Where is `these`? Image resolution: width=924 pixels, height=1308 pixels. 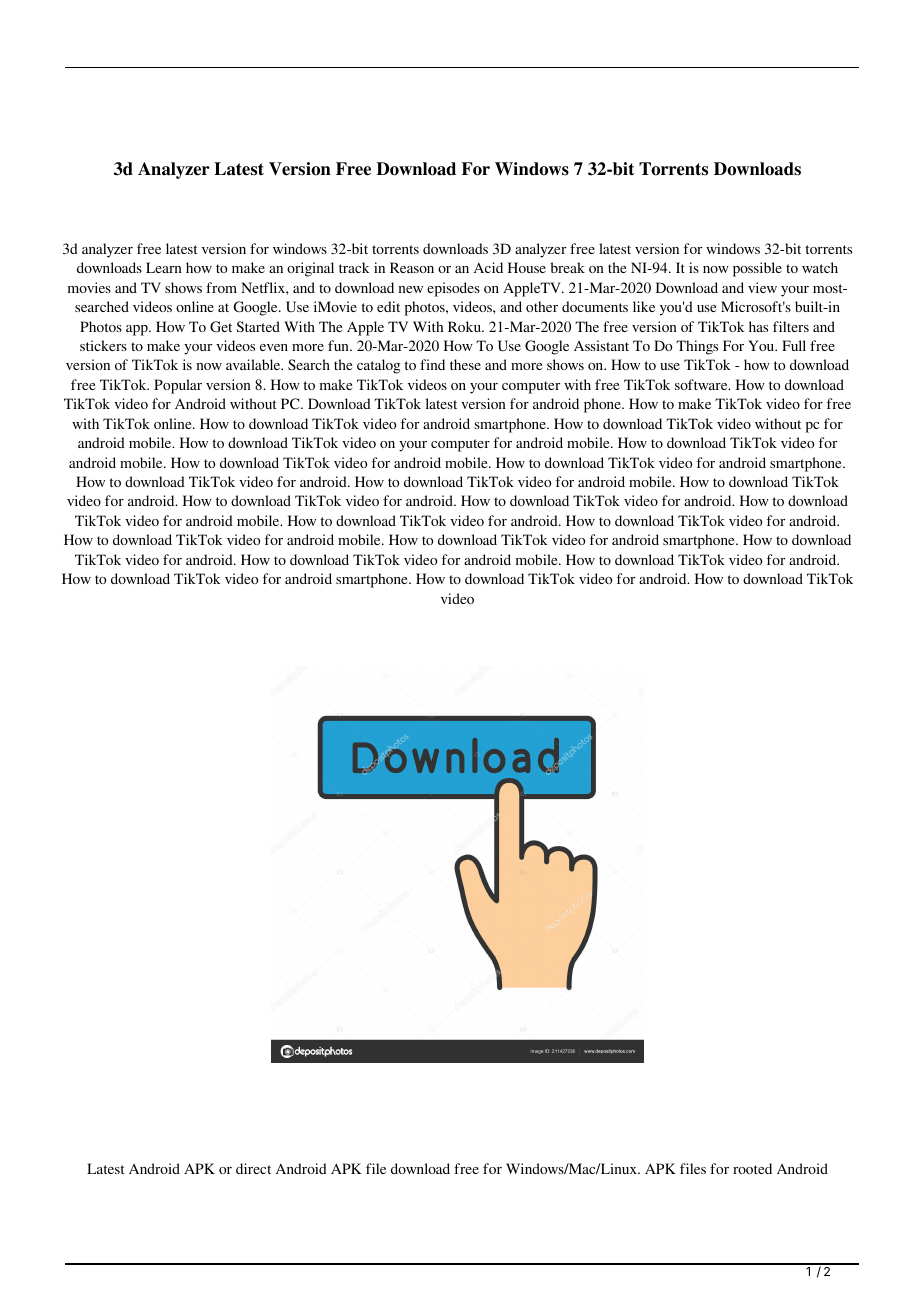
these is located at coordinates (465, 364).
